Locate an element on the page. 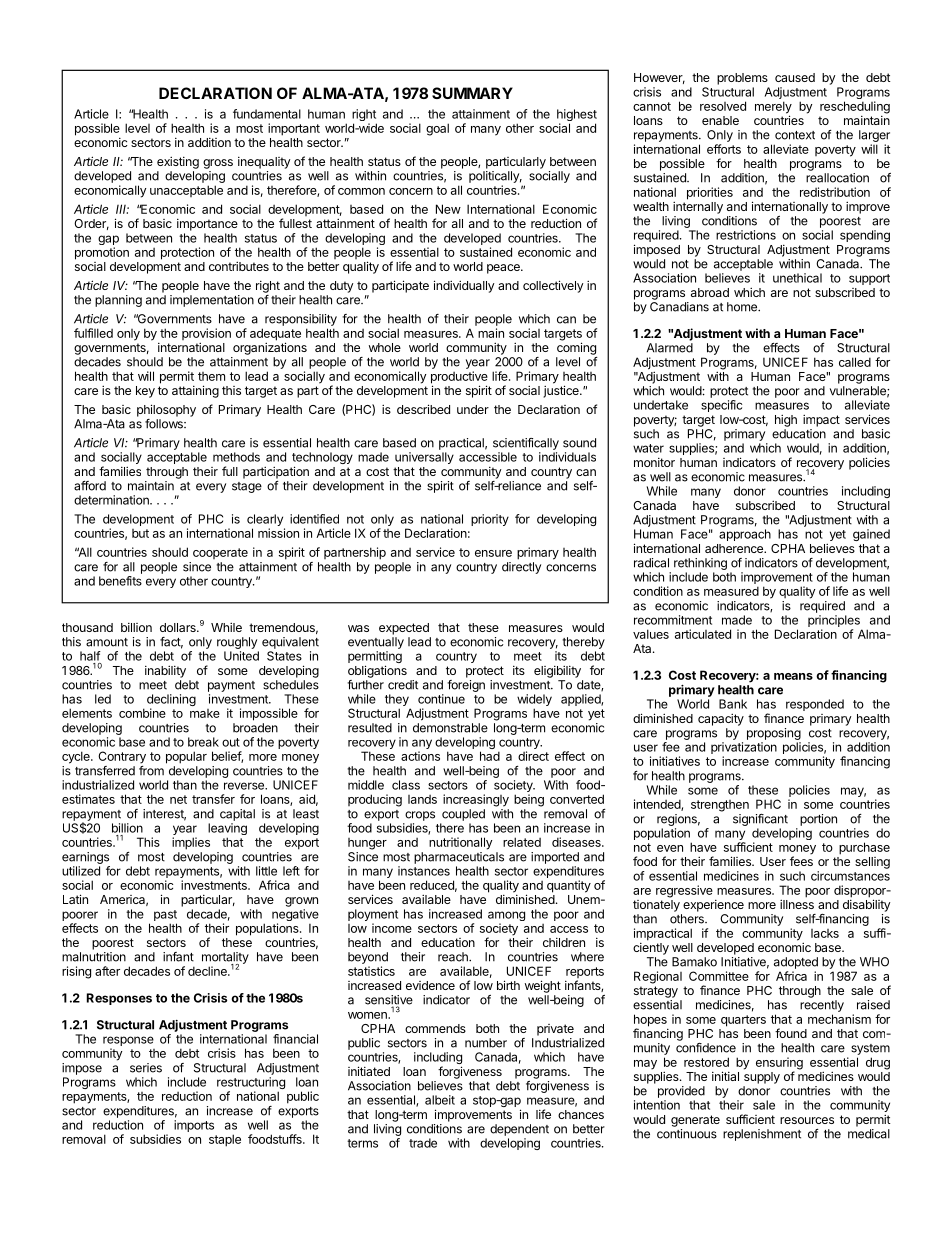  had is located at coordinates (490, 756).
